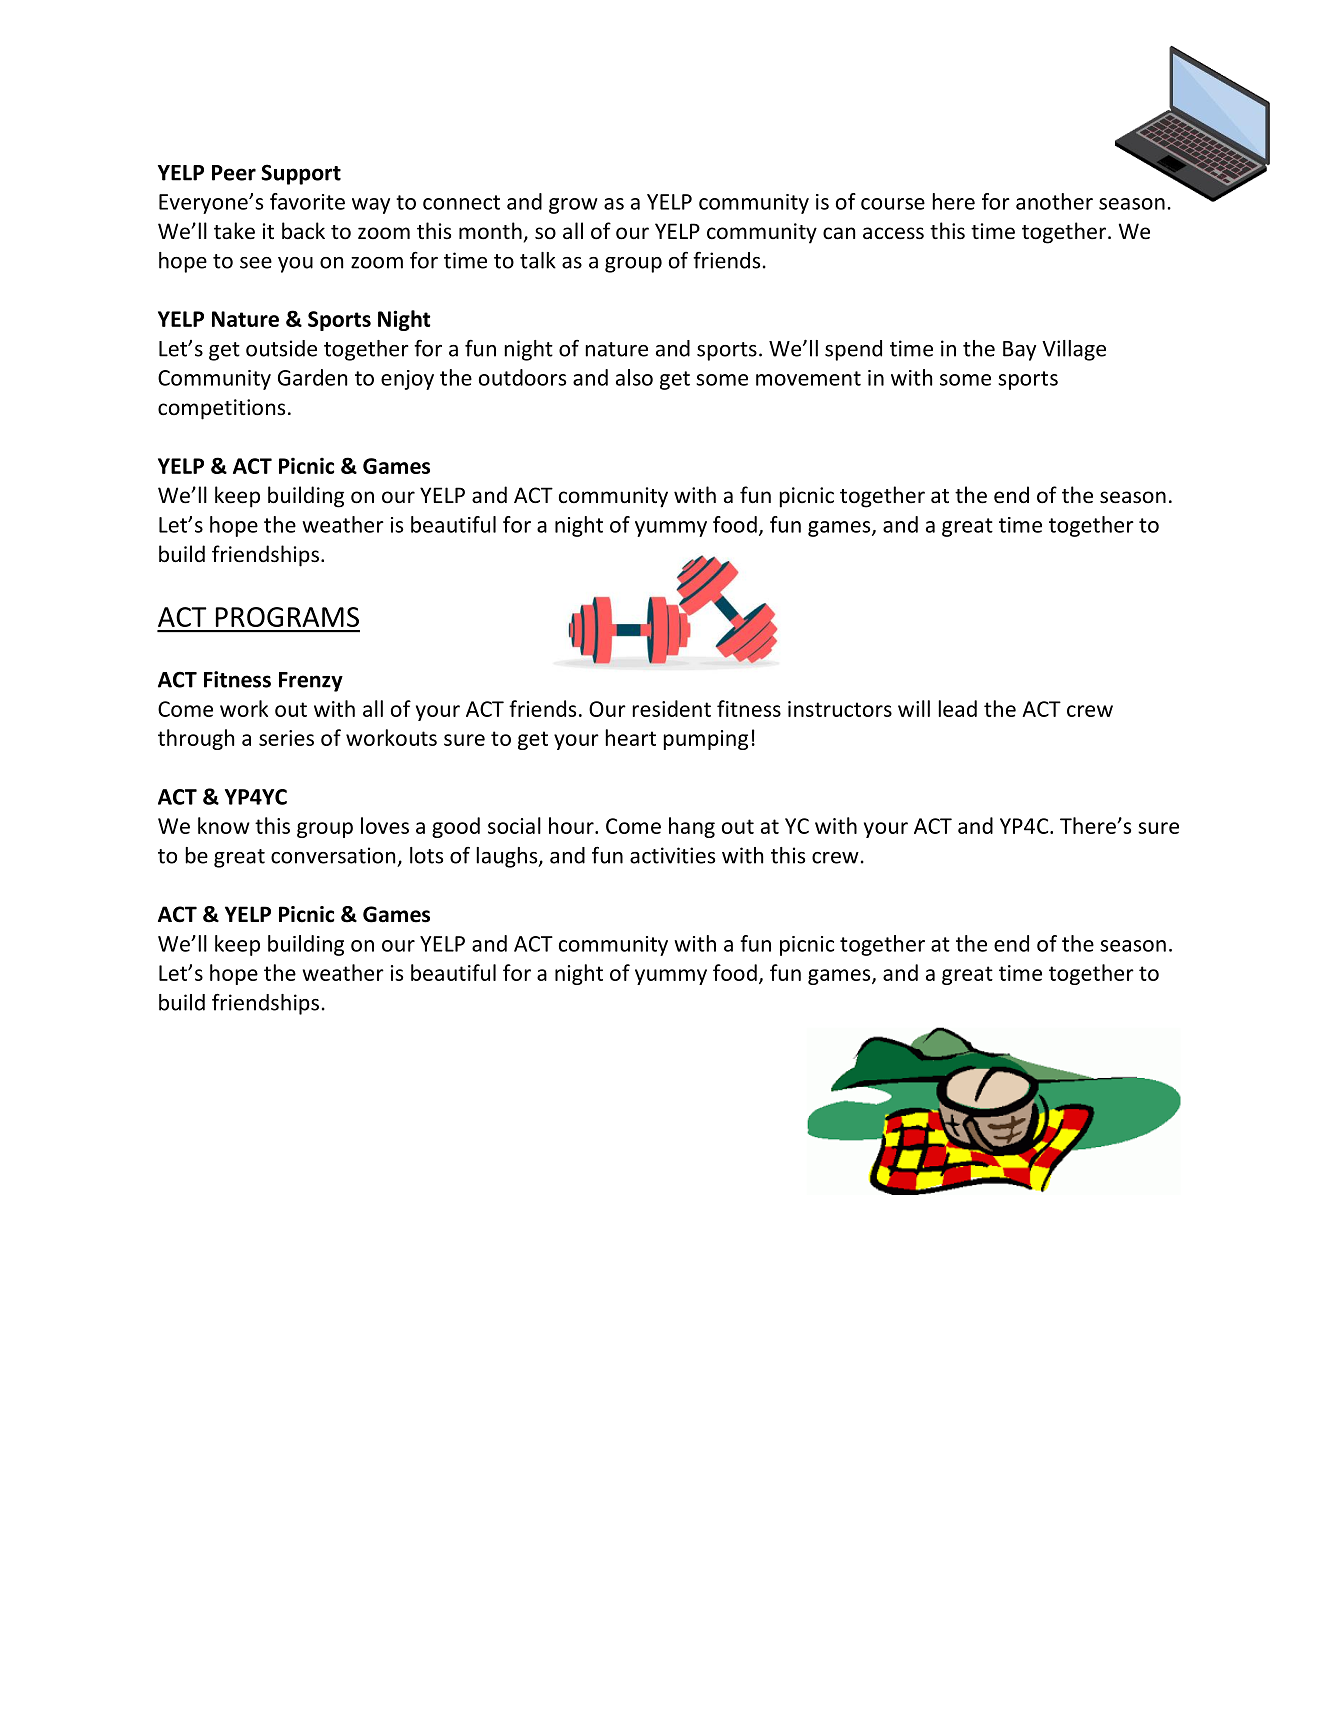 This screenshot has height=1731, width=1338. I want to click on activities, so click(672, 855).
